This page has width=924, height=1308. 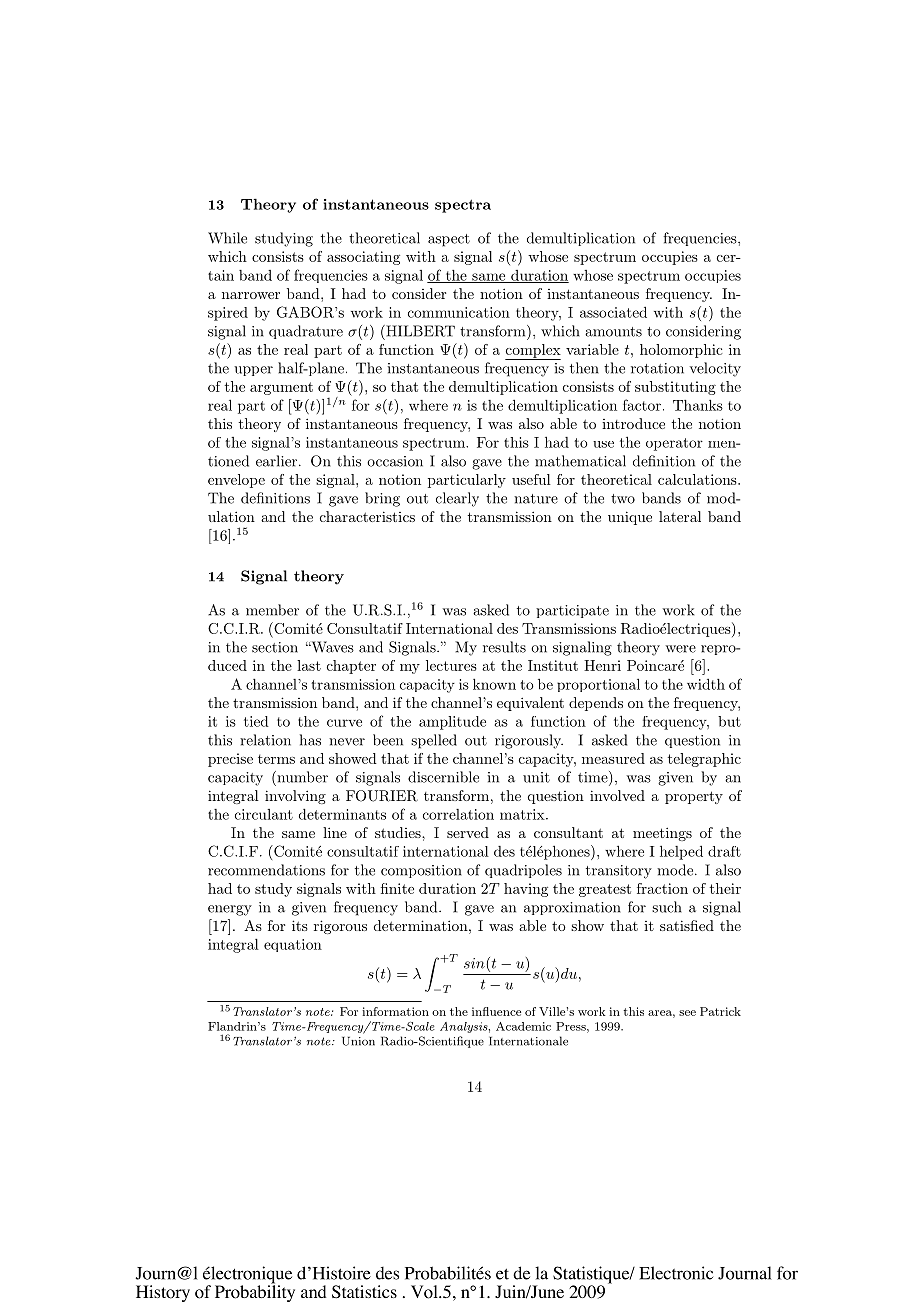 What do you see at coordinates (613, 312) in the page?
I see `associated` at bounding box center [613, 312].
